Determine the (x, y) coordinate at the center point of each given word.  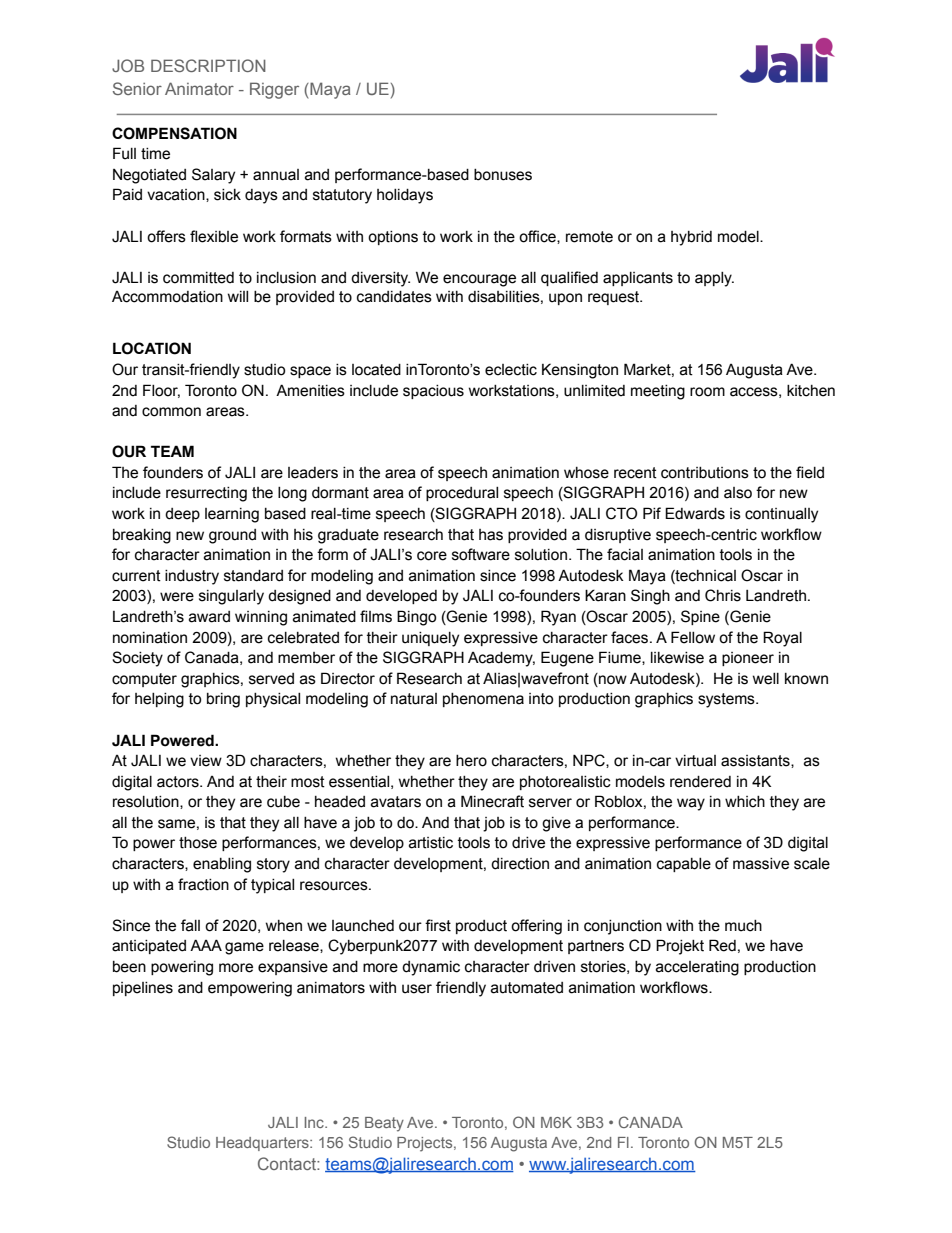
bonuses (503, 175)
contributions (705, 473)
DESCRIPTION (208, 65)
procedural (462, 494)
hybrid (691, 238)
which (745, 802)
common (171, 412)
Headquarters (263, 1144)
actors (179, 782)
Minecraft (492, 801)
